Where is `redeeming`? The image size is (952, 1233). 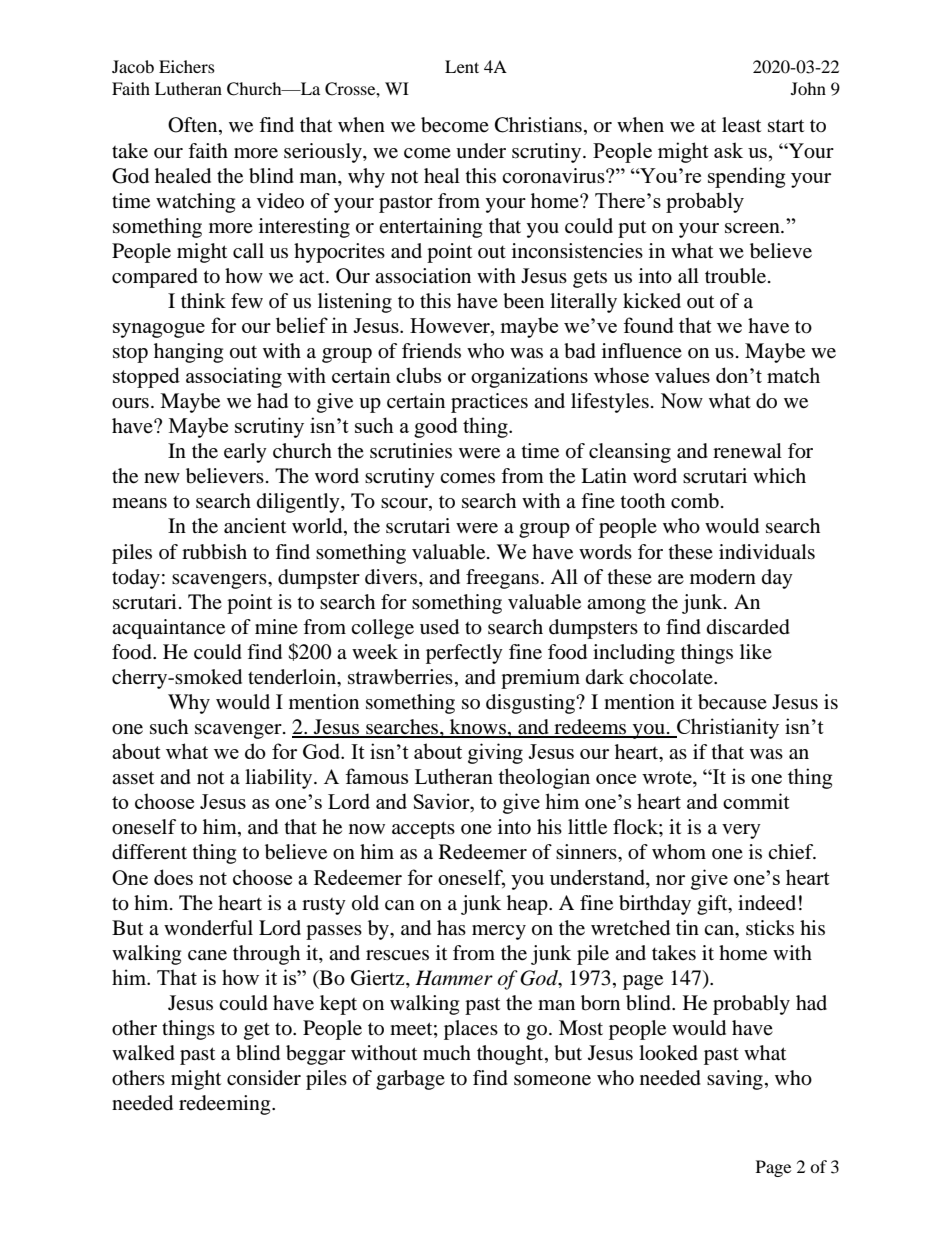
redeeming is located at coordinates (226, 1105).
